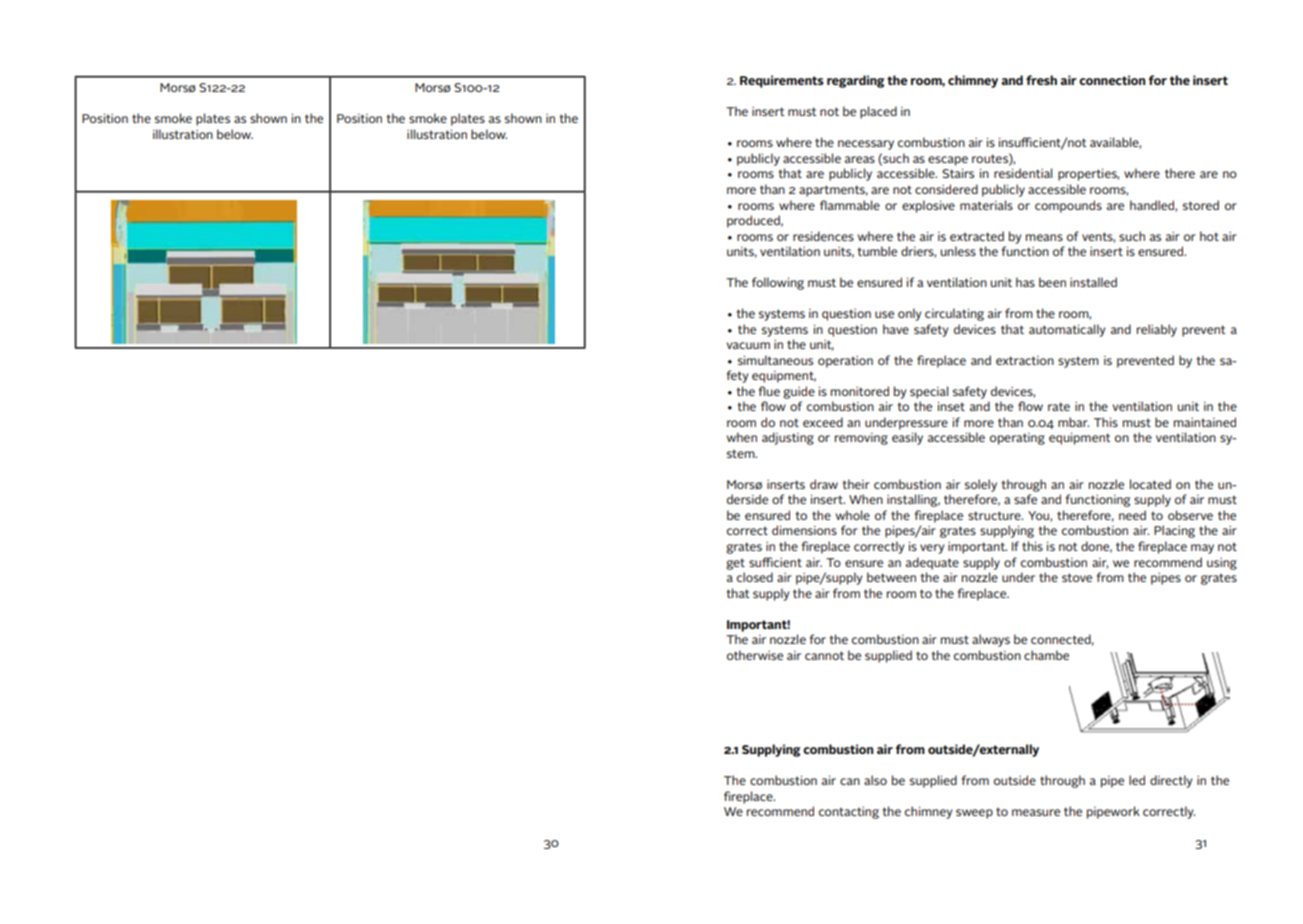 The width and height of the screenshot is (1303, 924). I want to click on directly, so click(1171, 781).
